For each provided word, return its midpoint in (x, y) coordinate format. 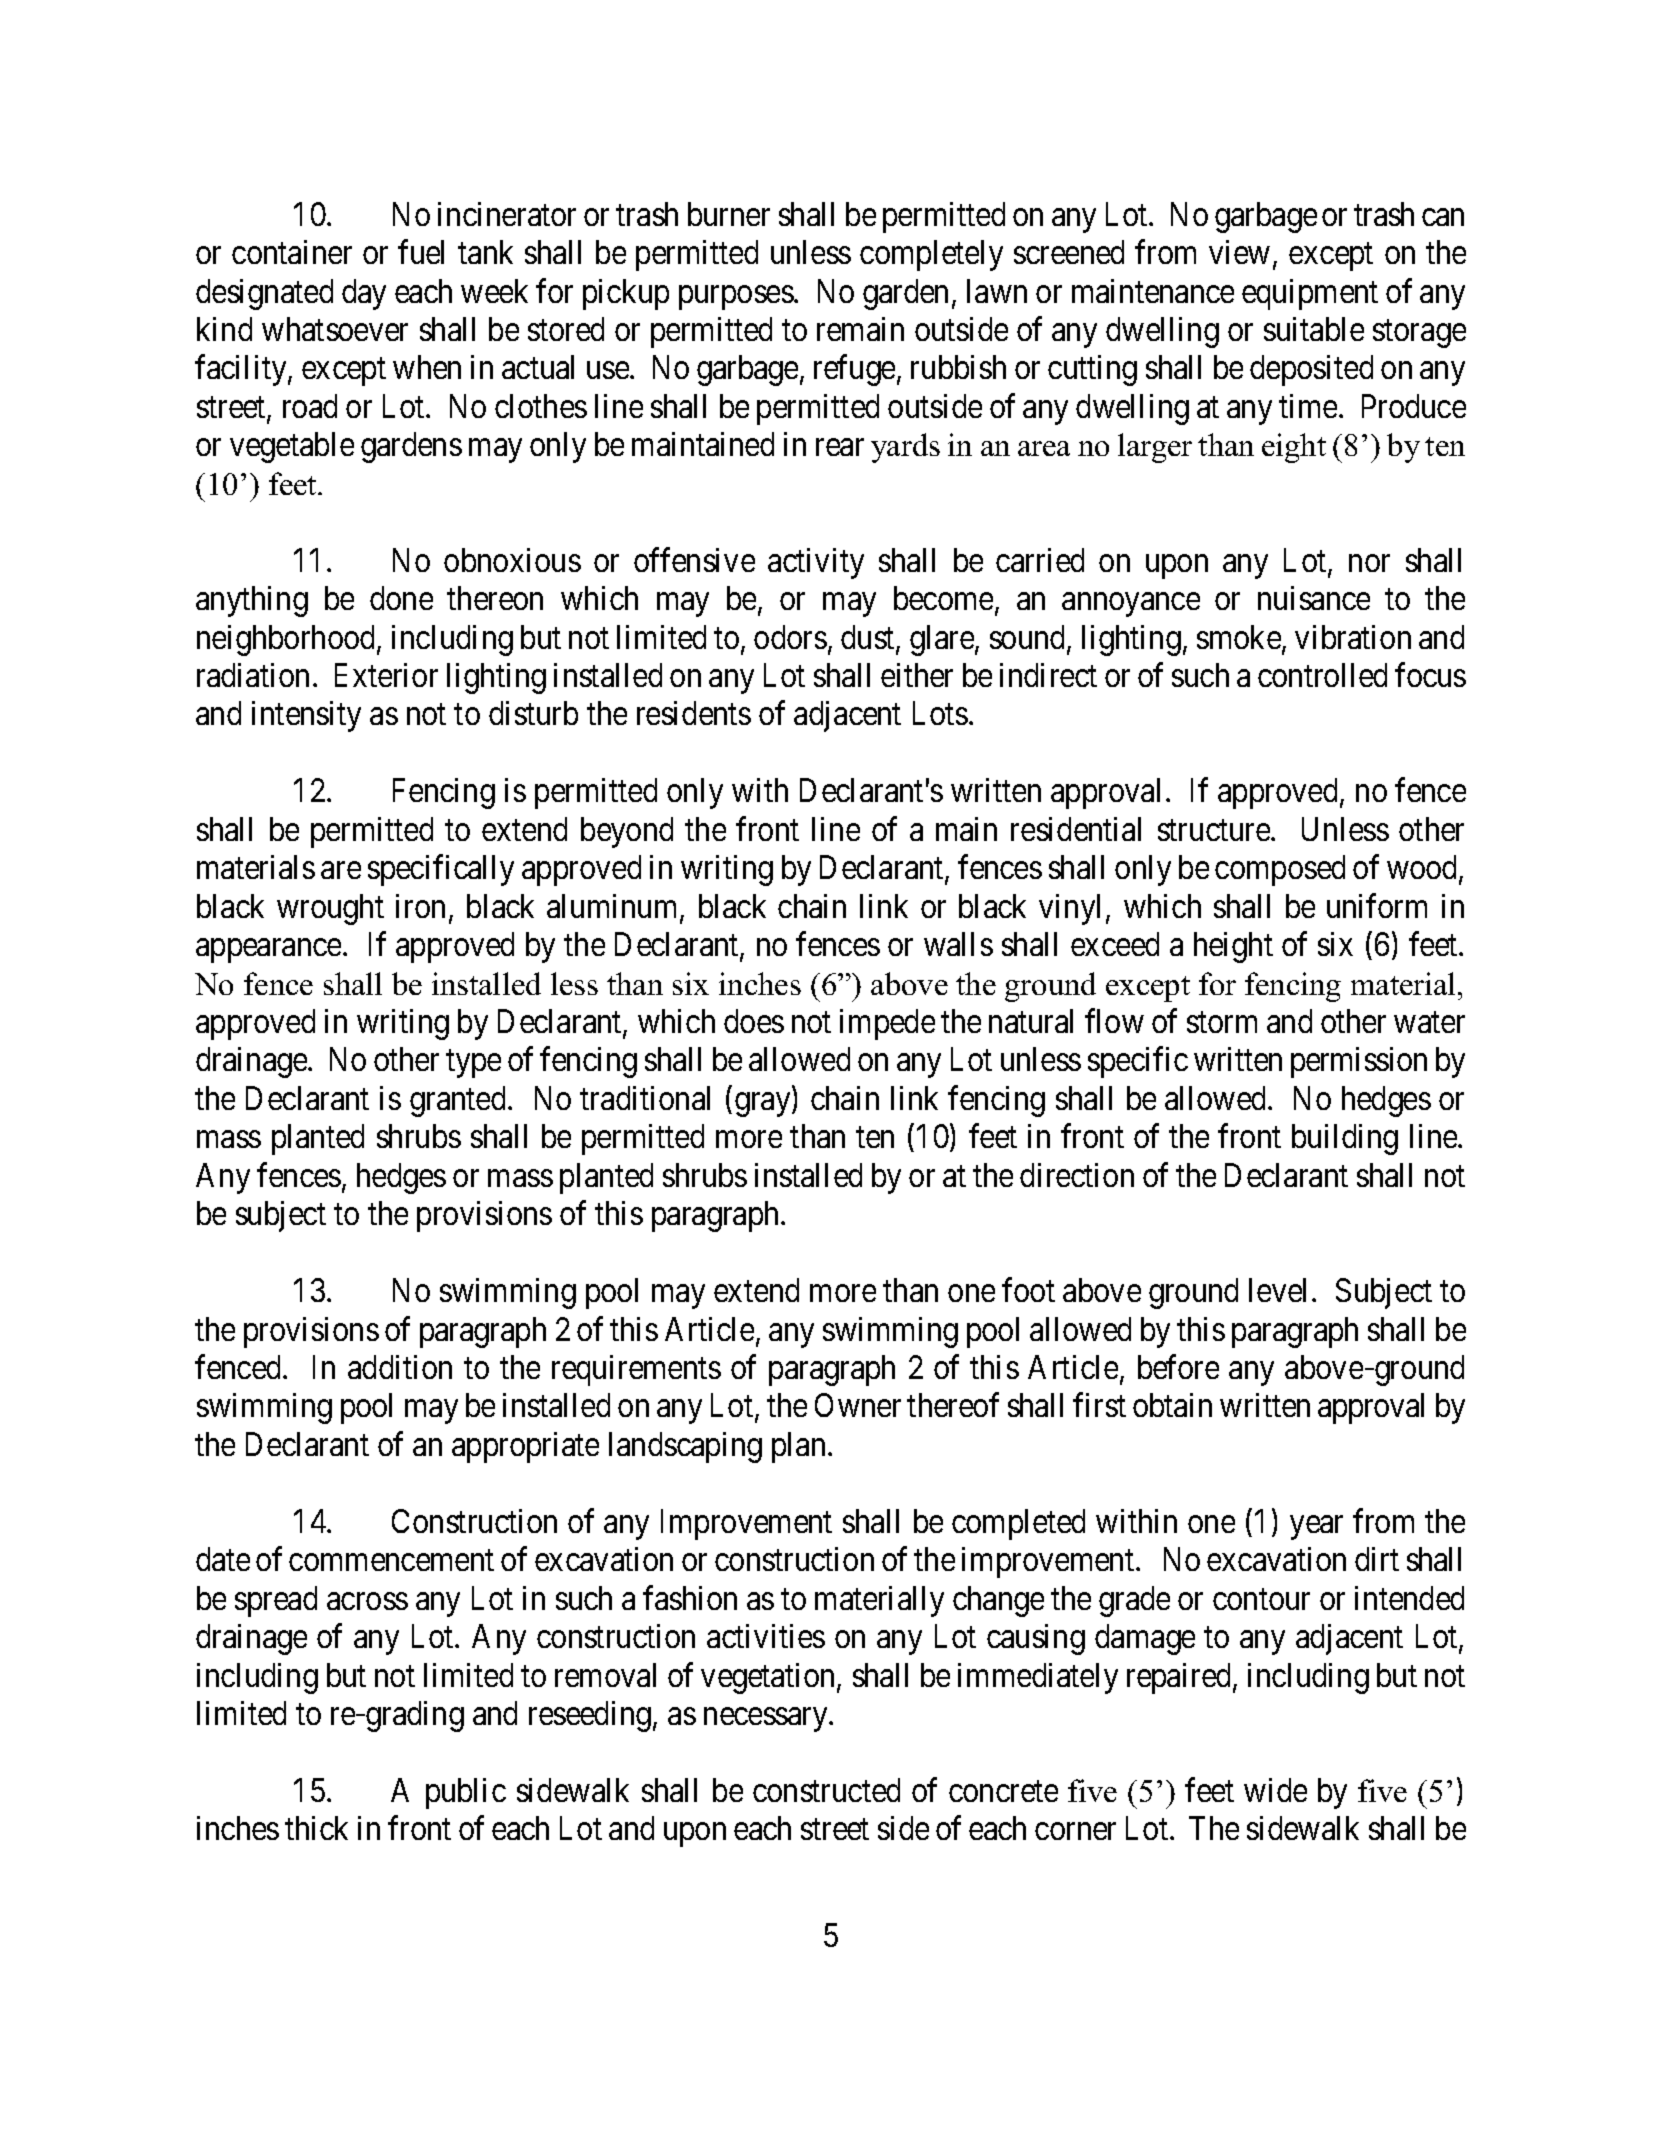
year (1316, 1528)
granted (459, 1101)
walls (958, 944)
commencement (391, 1560)
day (364, 294)
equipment (1310, 294)
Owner (858, 1405)
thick (316, 1828)
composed (1280, 870)
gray (764, 1105)
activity (816, 563)
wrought (330, 909)
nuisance (1314, 598)
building (1345, 1139)
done (401, 598)
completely (931, 255)
